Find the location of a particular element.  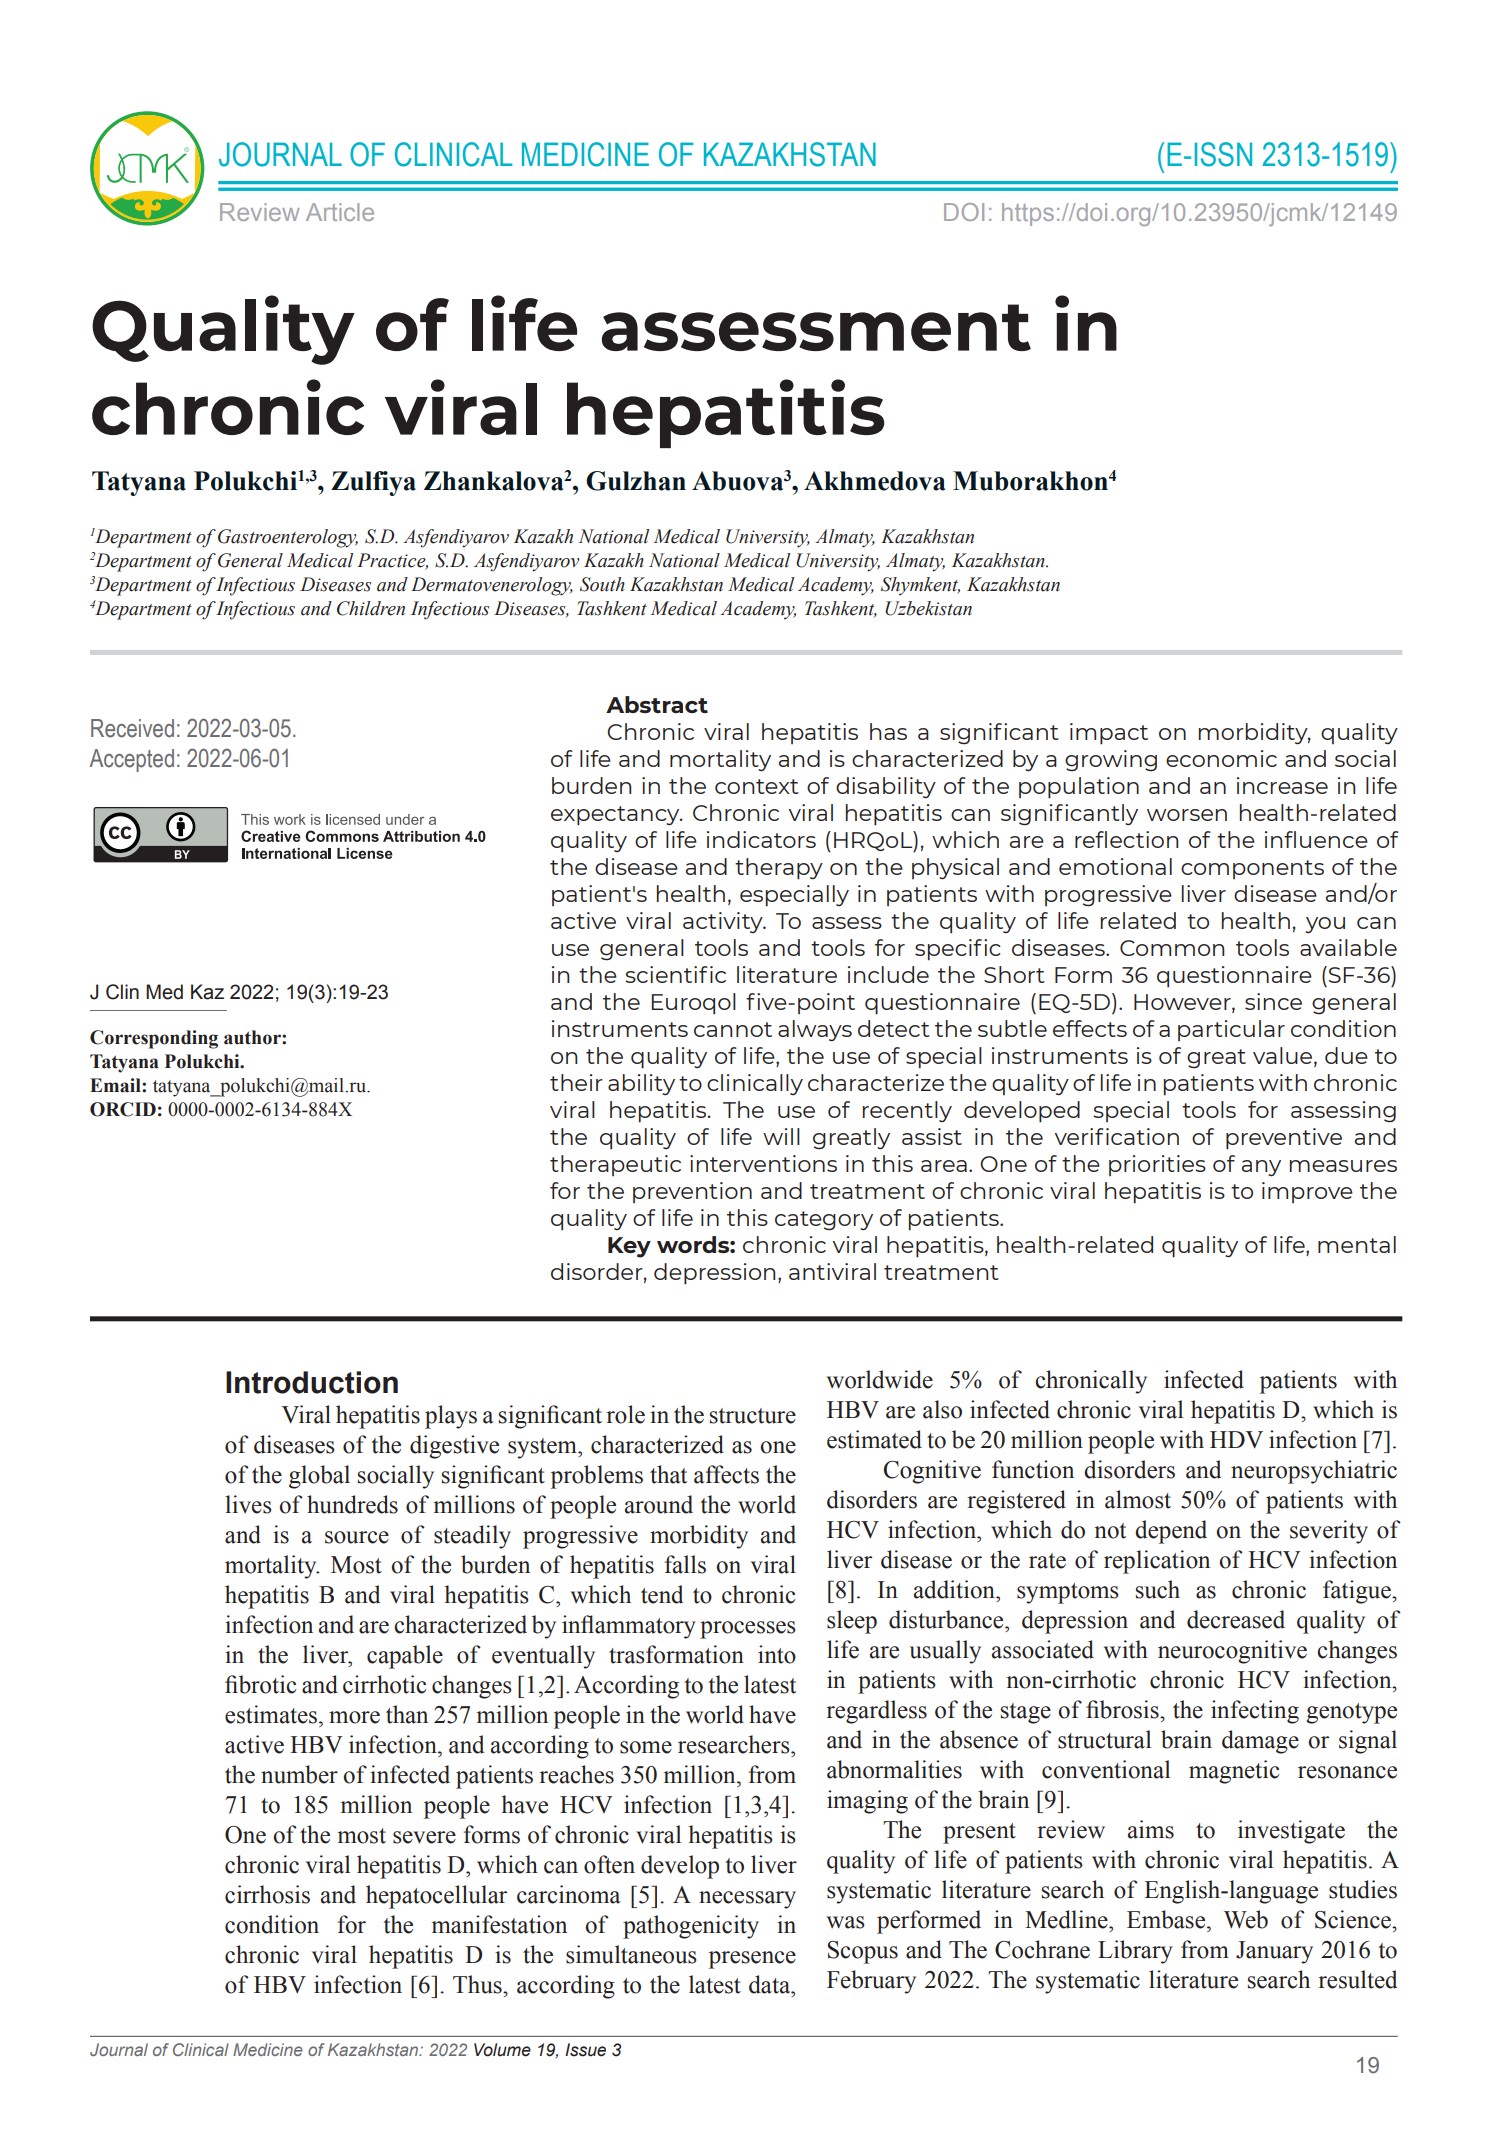

Article is located at coordinates (340, 212).
